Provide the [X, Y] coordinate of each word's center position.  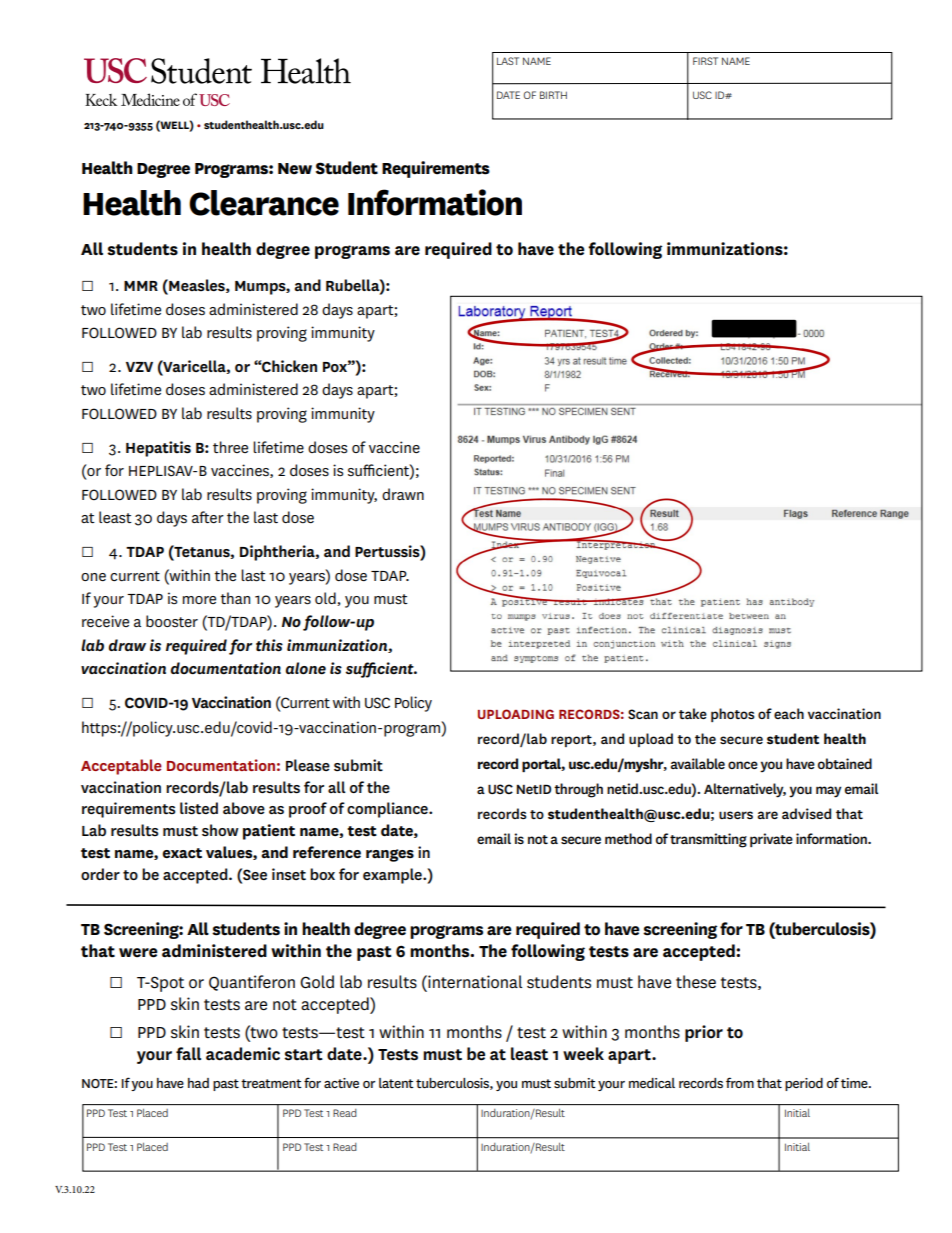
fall [188, 1054]
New [295, 169]
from [740, 1082]
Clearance [264, 203]
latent [396, 1083]
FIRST [705, 61]
